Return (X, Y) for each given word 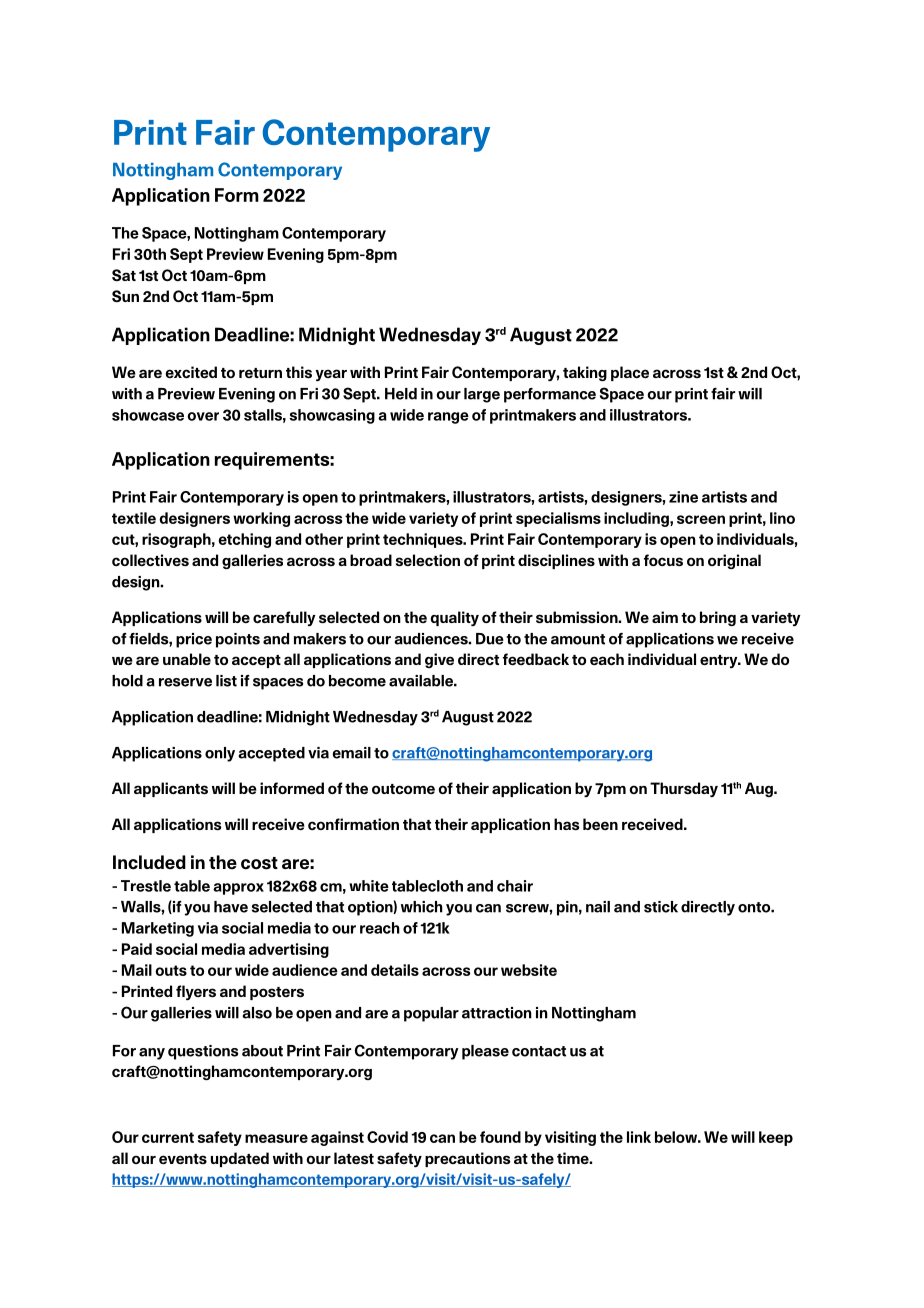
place (630, 373)
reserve (185, 682)
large (482, 395)
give (439, 660)
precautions (468, 1159)
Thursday (684, 789)
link (639, 1137)
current (168, 1137)
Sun (125, 296)
